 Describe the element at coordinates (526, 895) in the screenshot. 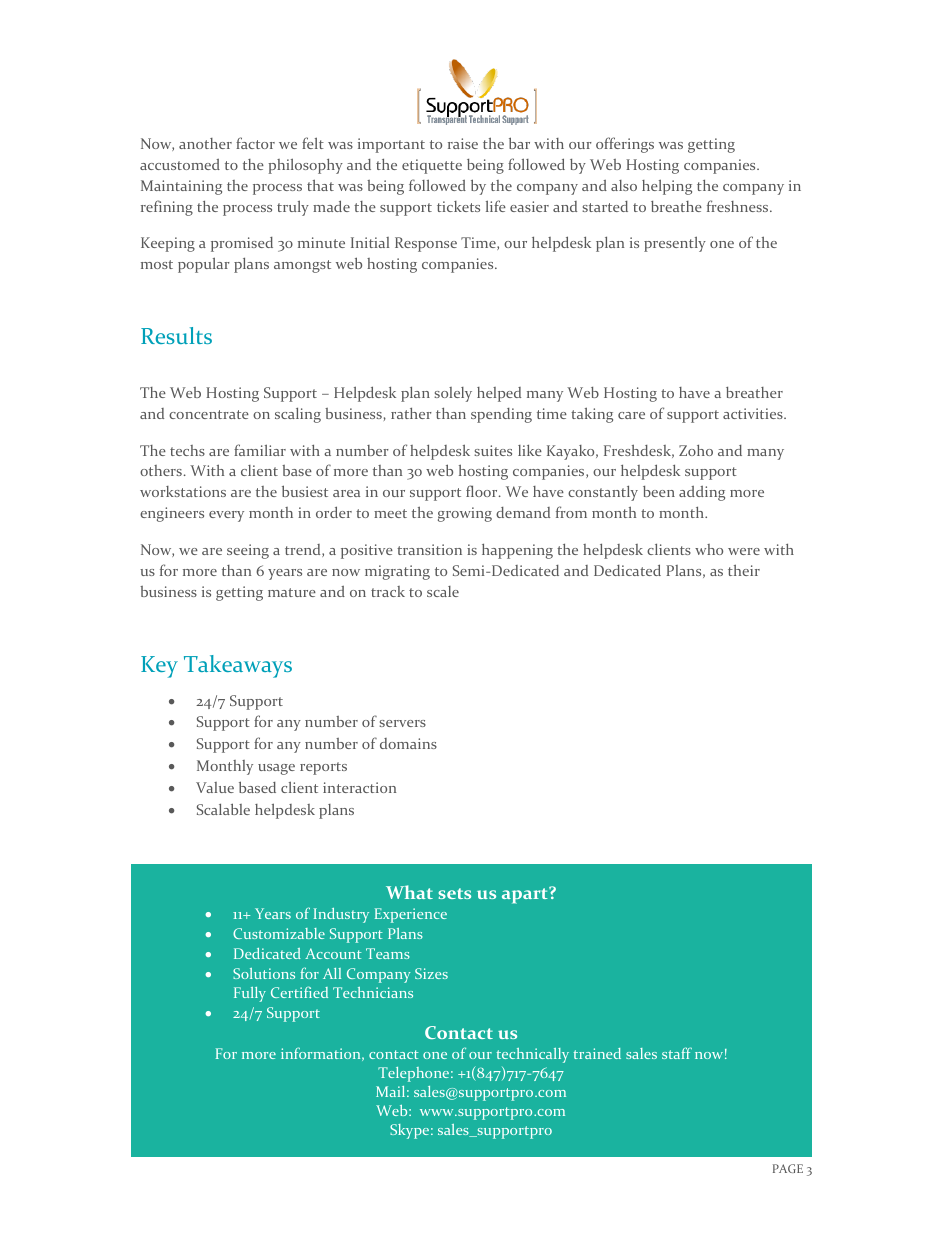

I see `apart` at that location.
